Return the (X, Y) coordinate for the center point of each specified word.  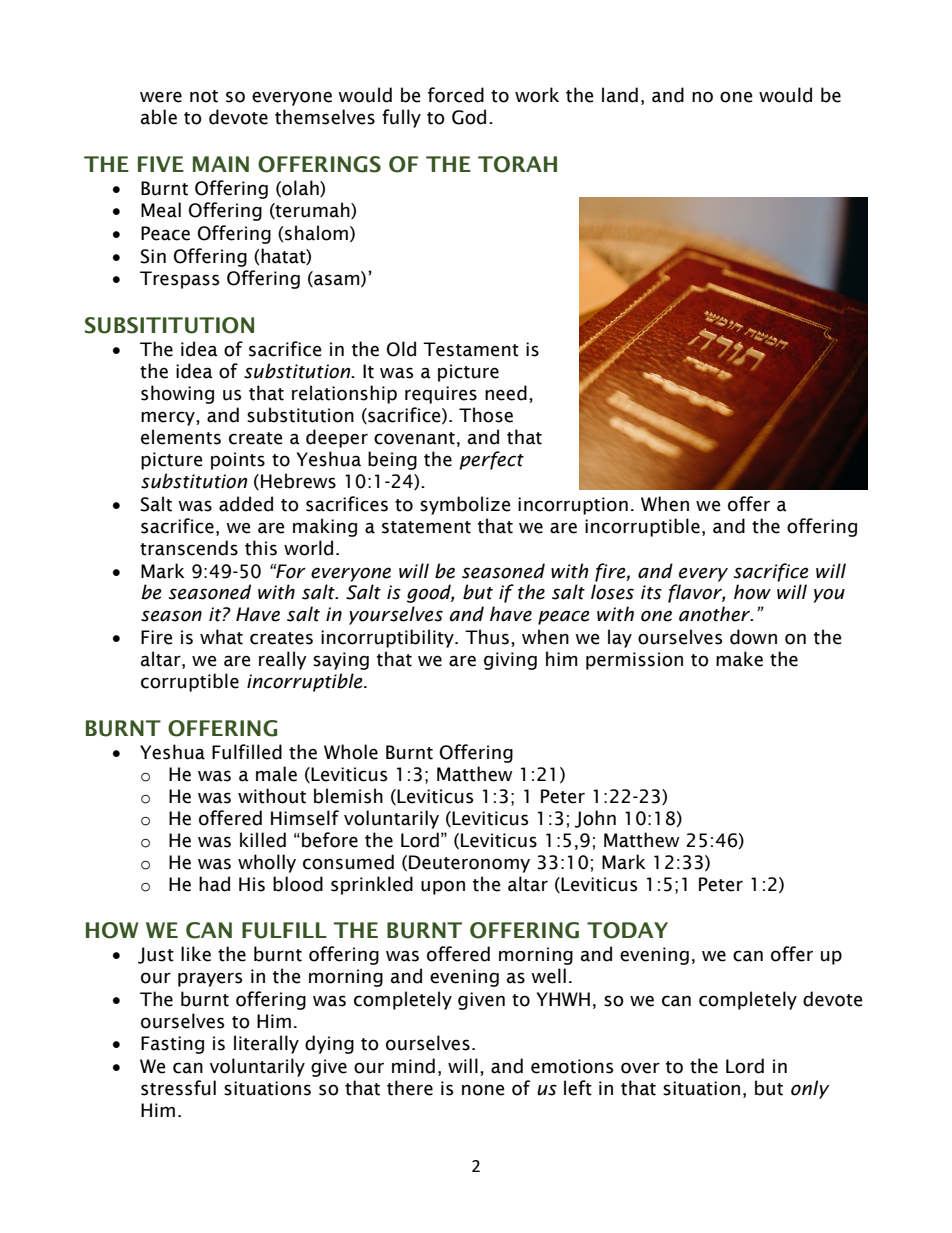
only (810, 1089)
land (620, 95)
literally (266, 1044)
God (469, 117)
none (483, 1090)
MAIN (221, 164)
